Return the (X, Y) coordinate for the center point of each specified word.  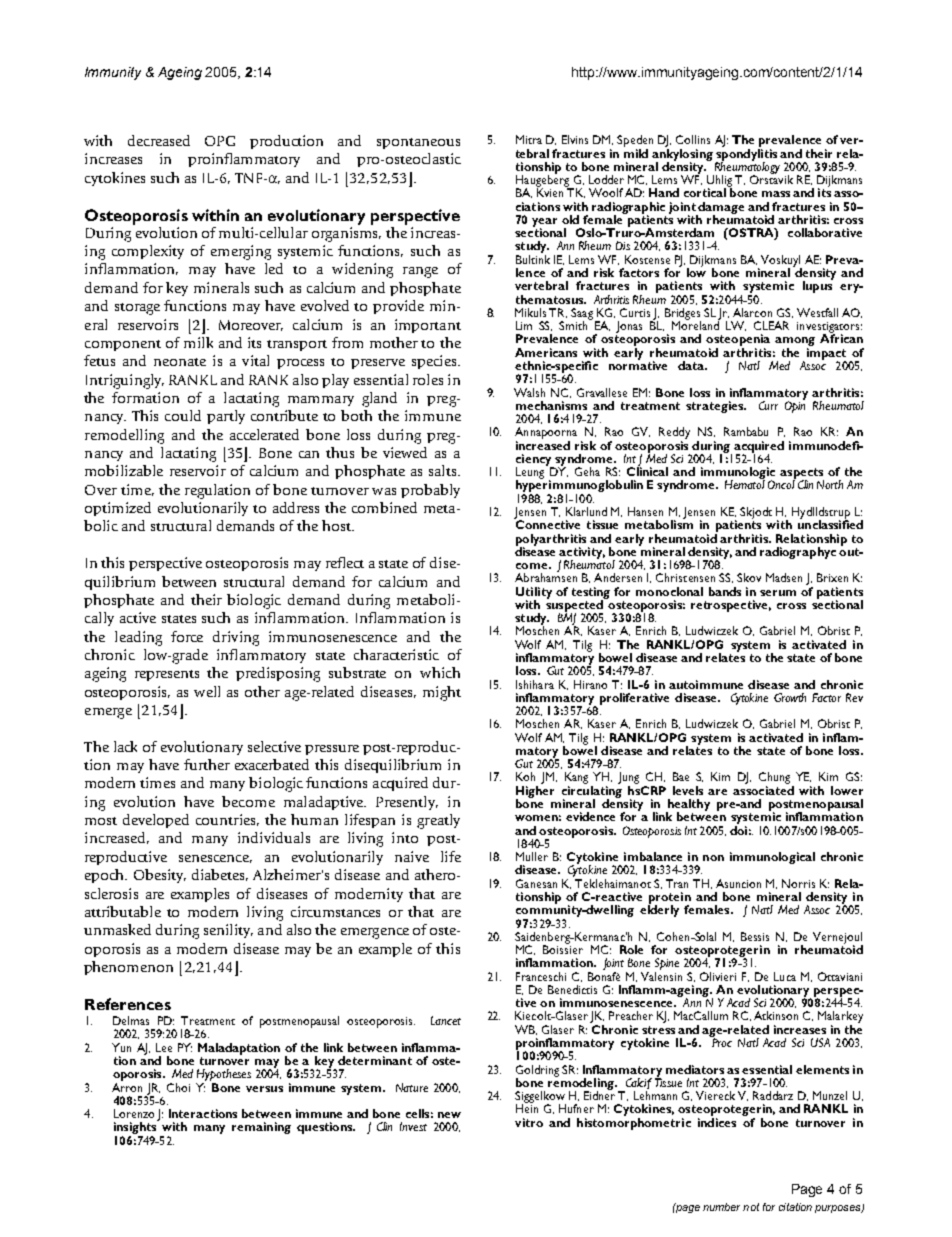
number (721, 1207)
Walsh (529, 392)
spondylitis (746, 154)
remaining (261, 1128)
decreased (159, 140)
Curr (768, 405)
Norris (798, 883)
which (440, 672)
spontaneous (418, 143)
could (183, 415)
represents (167, 675)
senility (228, 931)
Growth (790, 697)
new (449, 1115)
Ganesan (536, 883)
